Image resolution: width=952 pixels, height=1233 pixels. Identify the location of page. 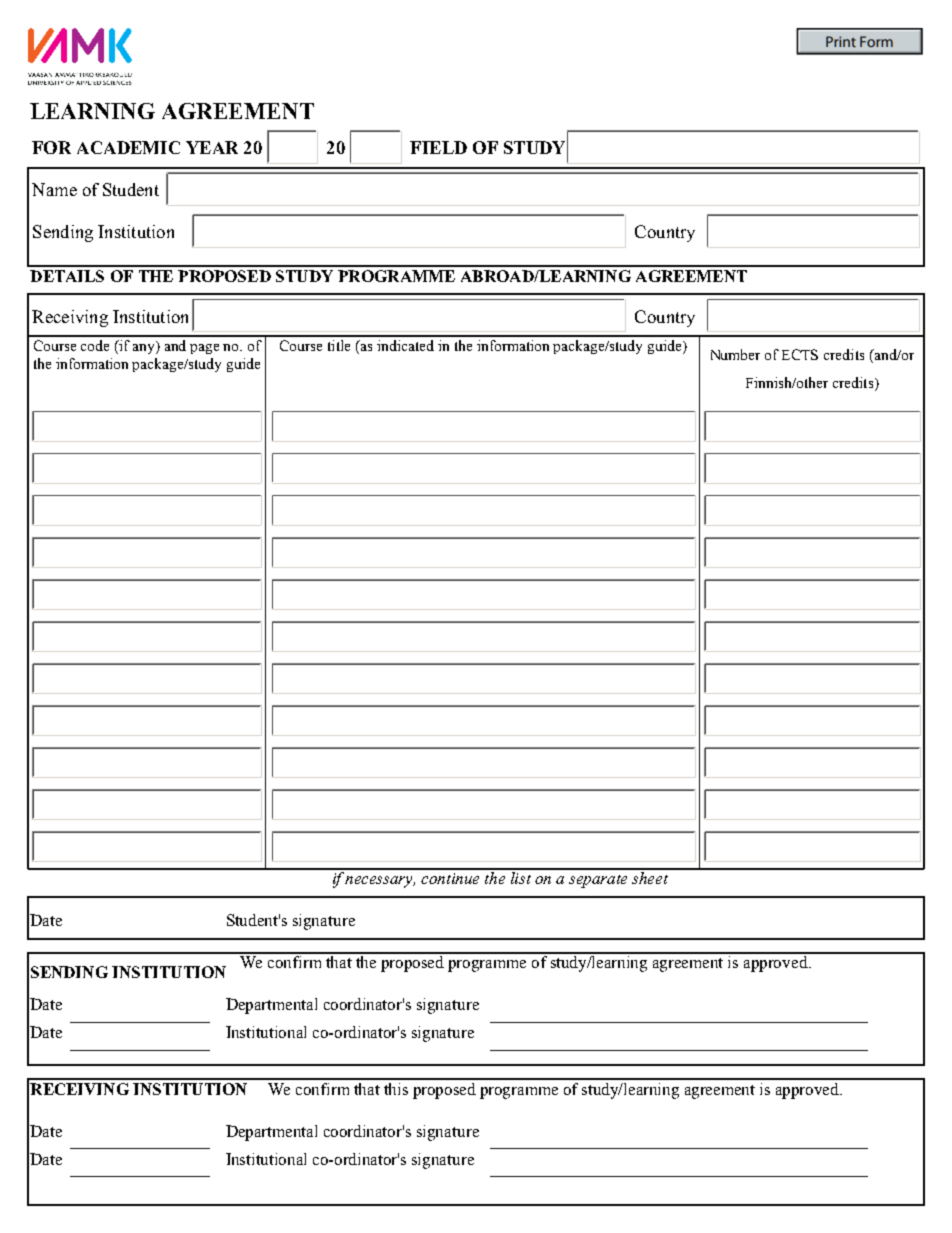
(204, 349).
